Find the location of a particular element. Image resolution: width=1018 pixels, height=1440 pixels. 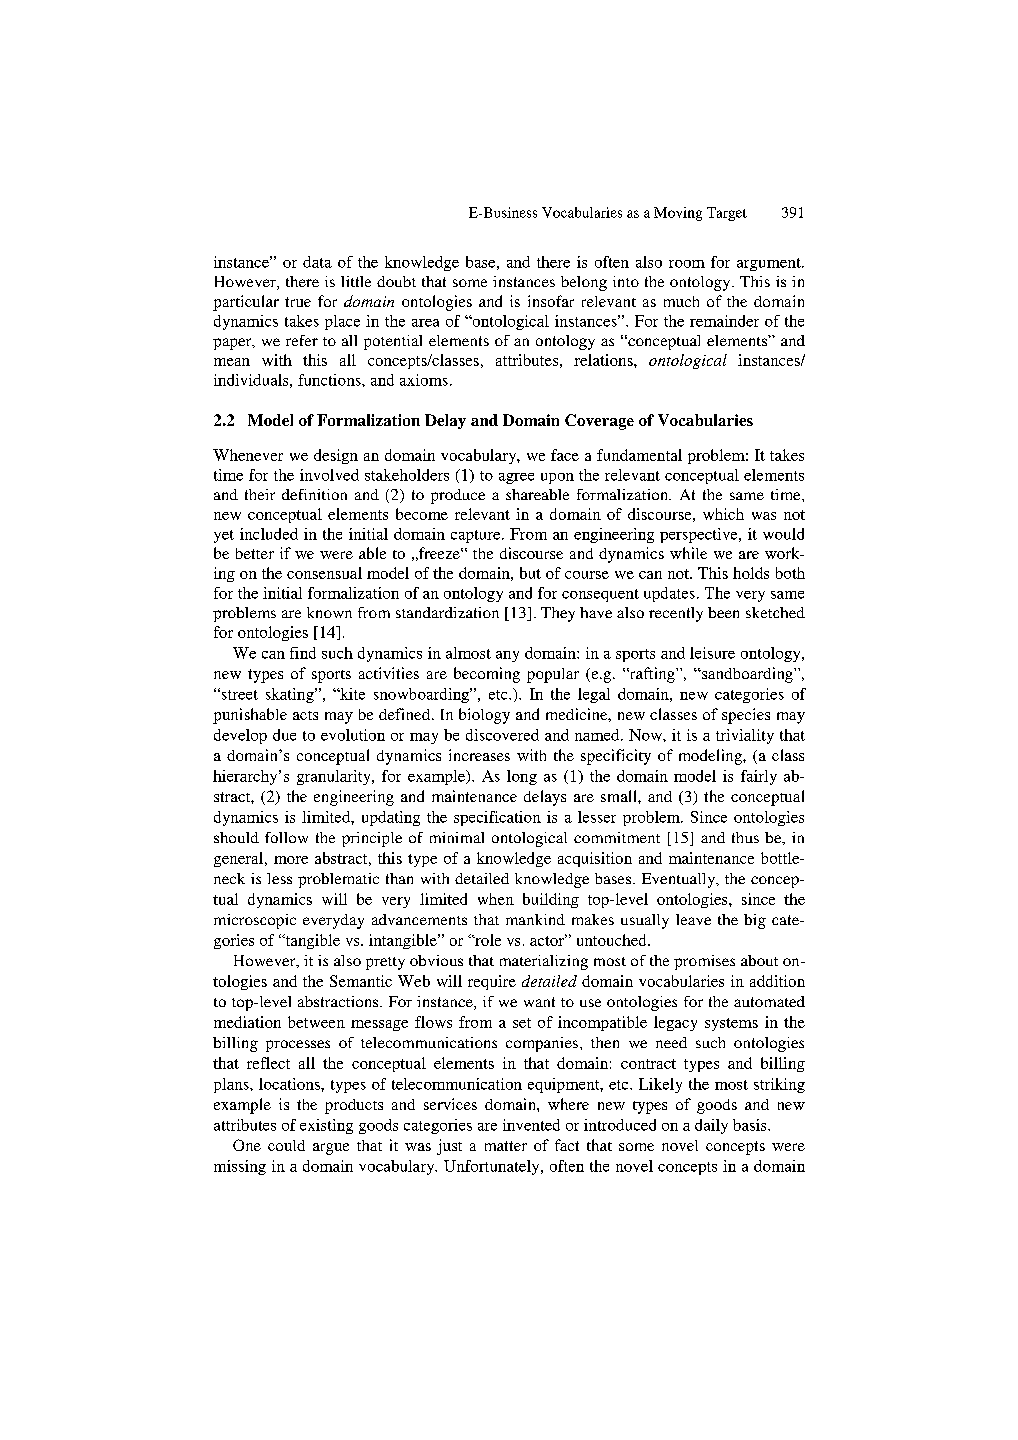

skating is located at coordinates (291, 695).
